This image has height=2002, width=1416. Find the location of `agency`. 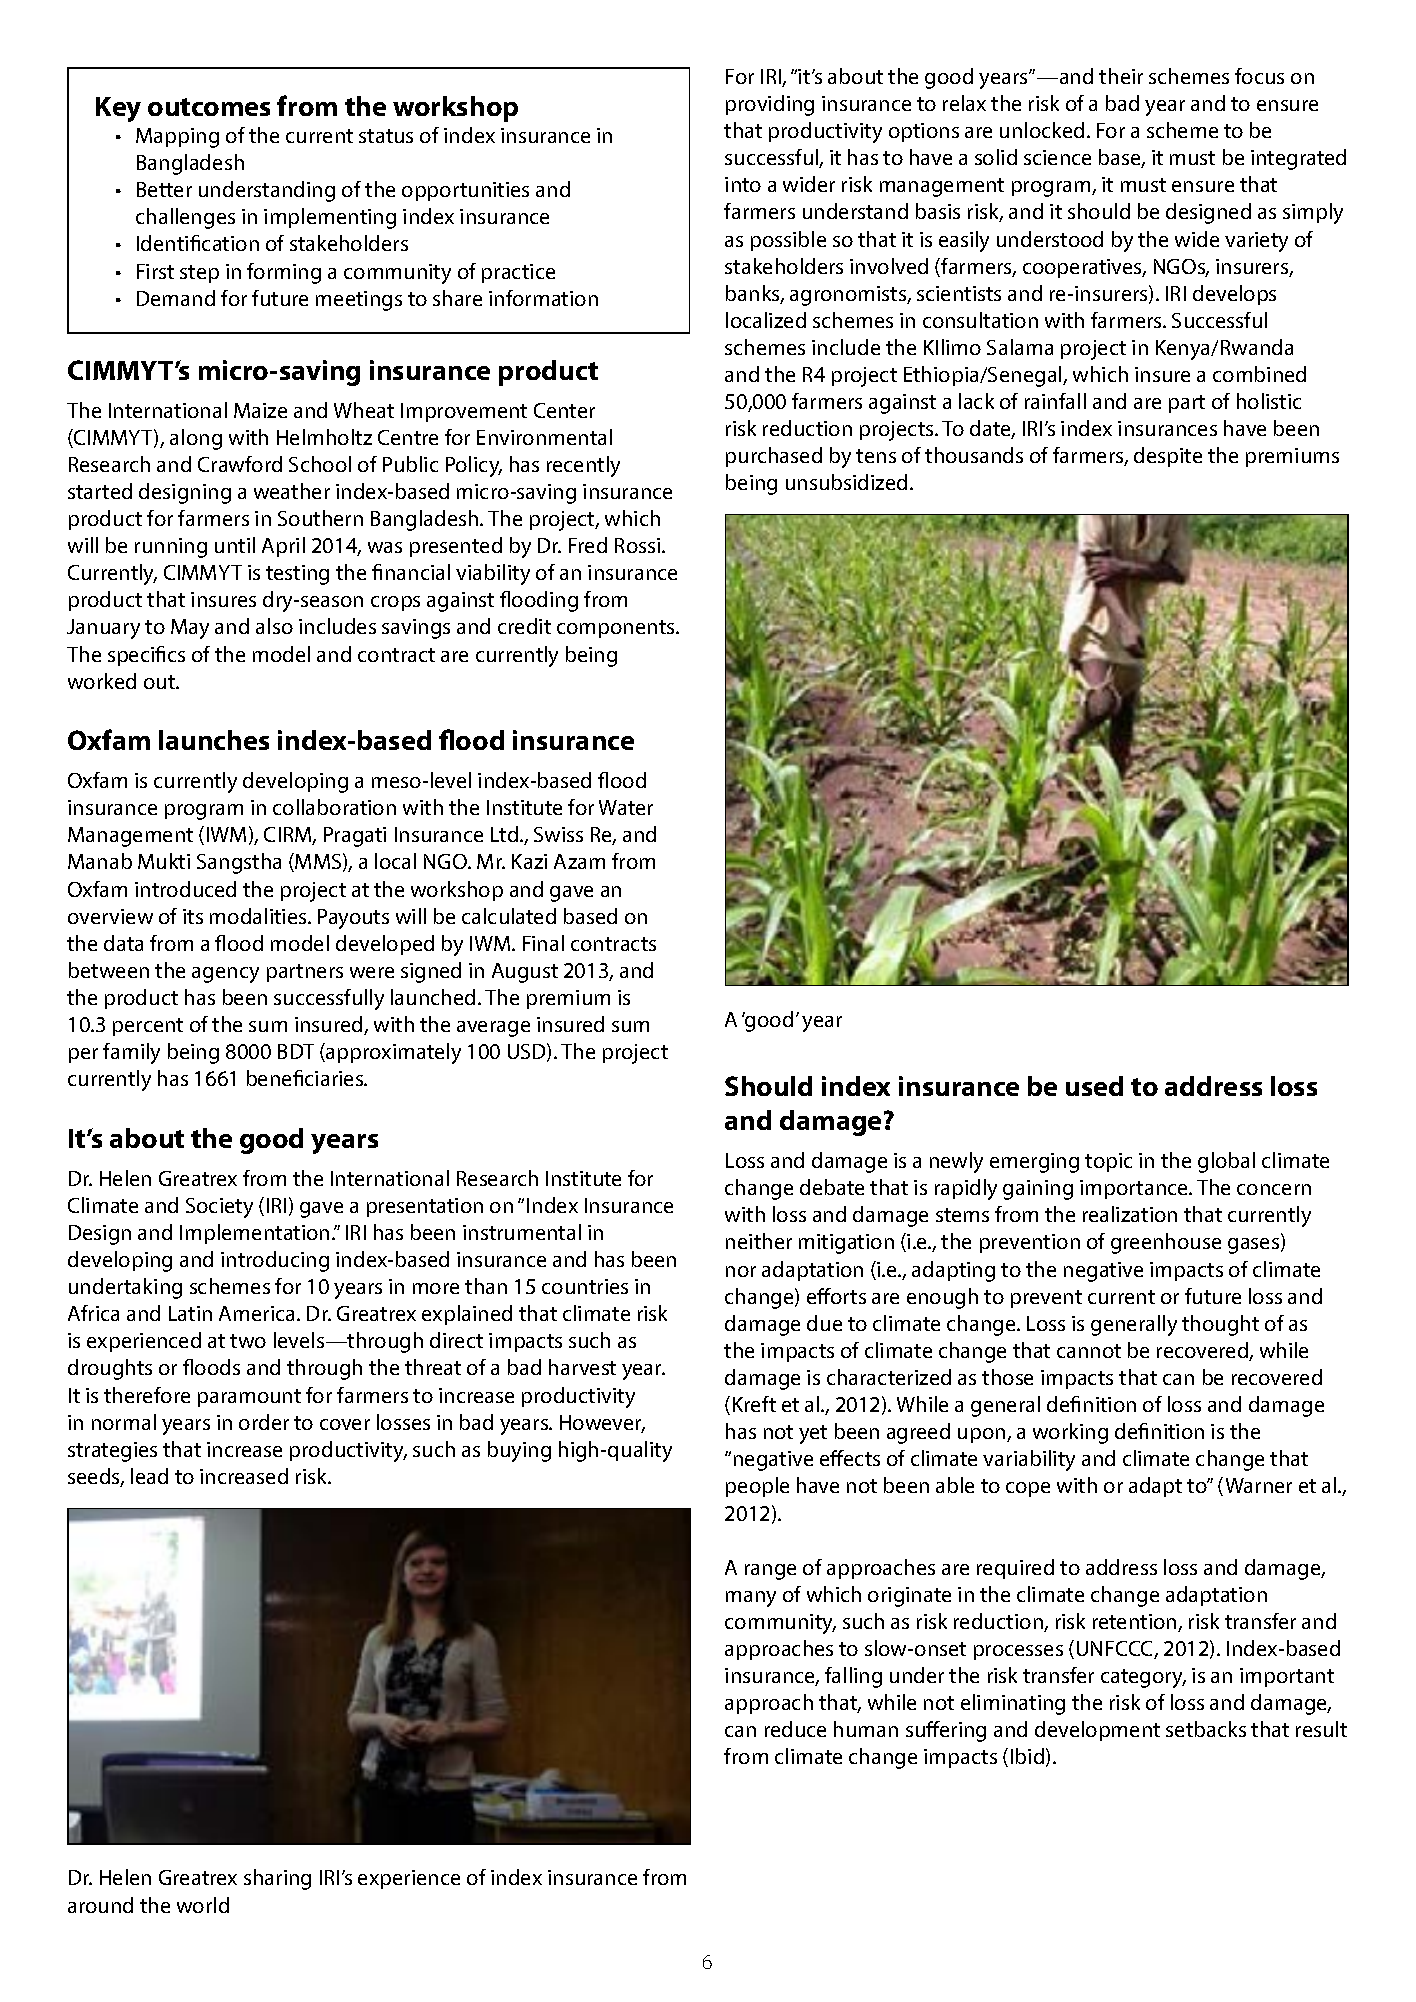

agency is located at coordinates (225, 975).
